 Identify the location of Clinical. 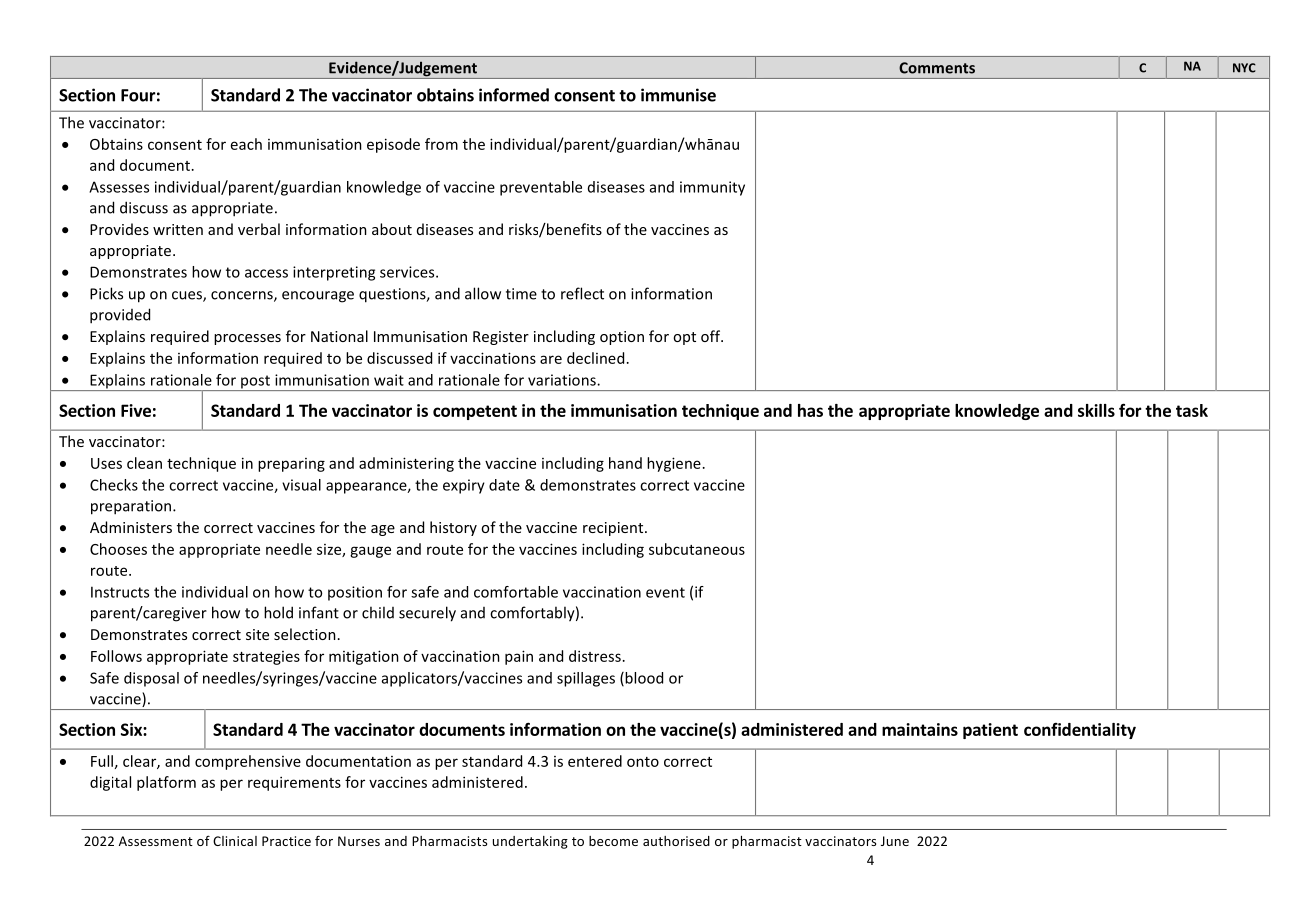
(235, 841).
